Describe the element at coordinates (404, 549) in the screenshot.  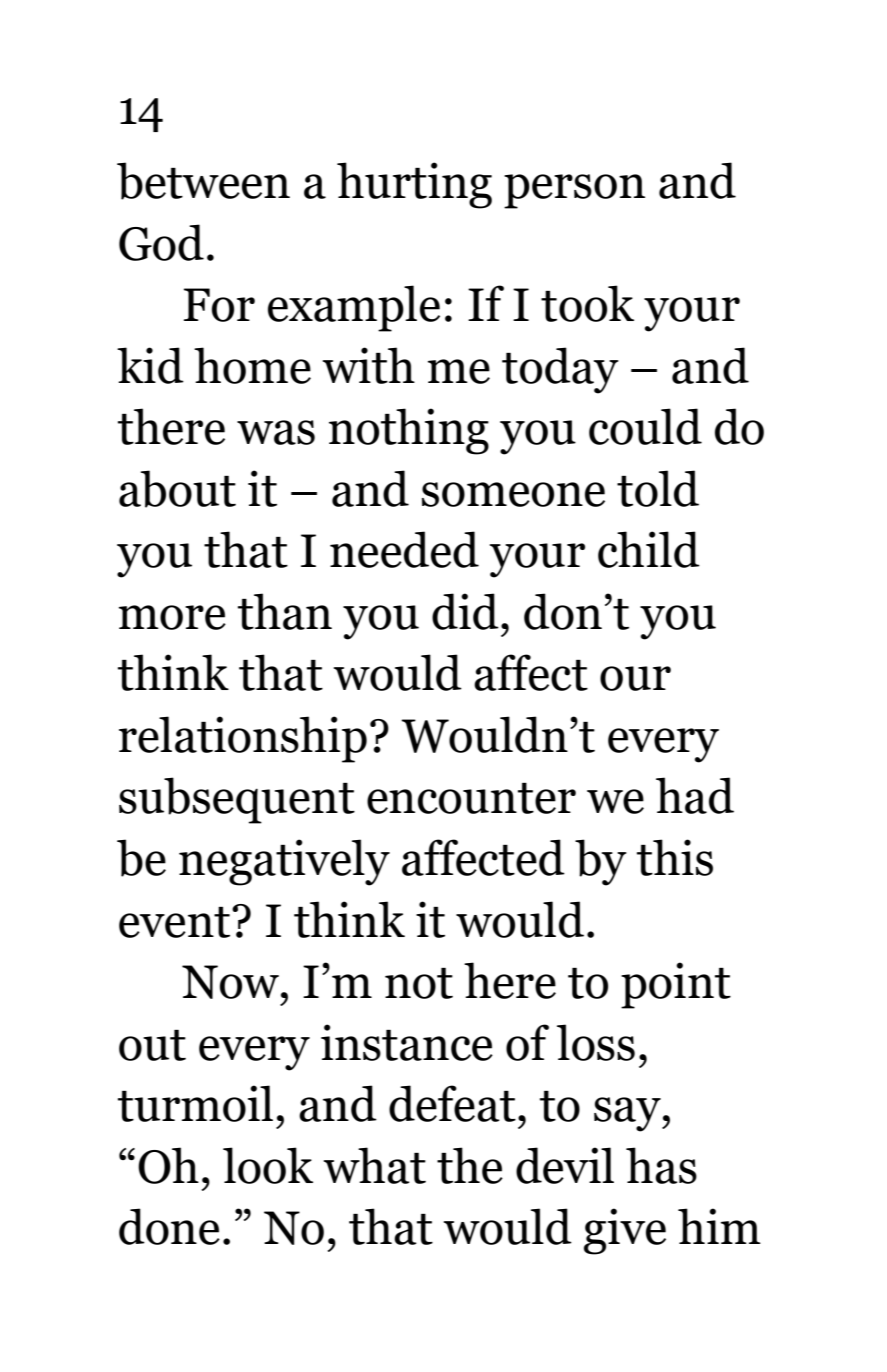
I see `needed` at that location.
